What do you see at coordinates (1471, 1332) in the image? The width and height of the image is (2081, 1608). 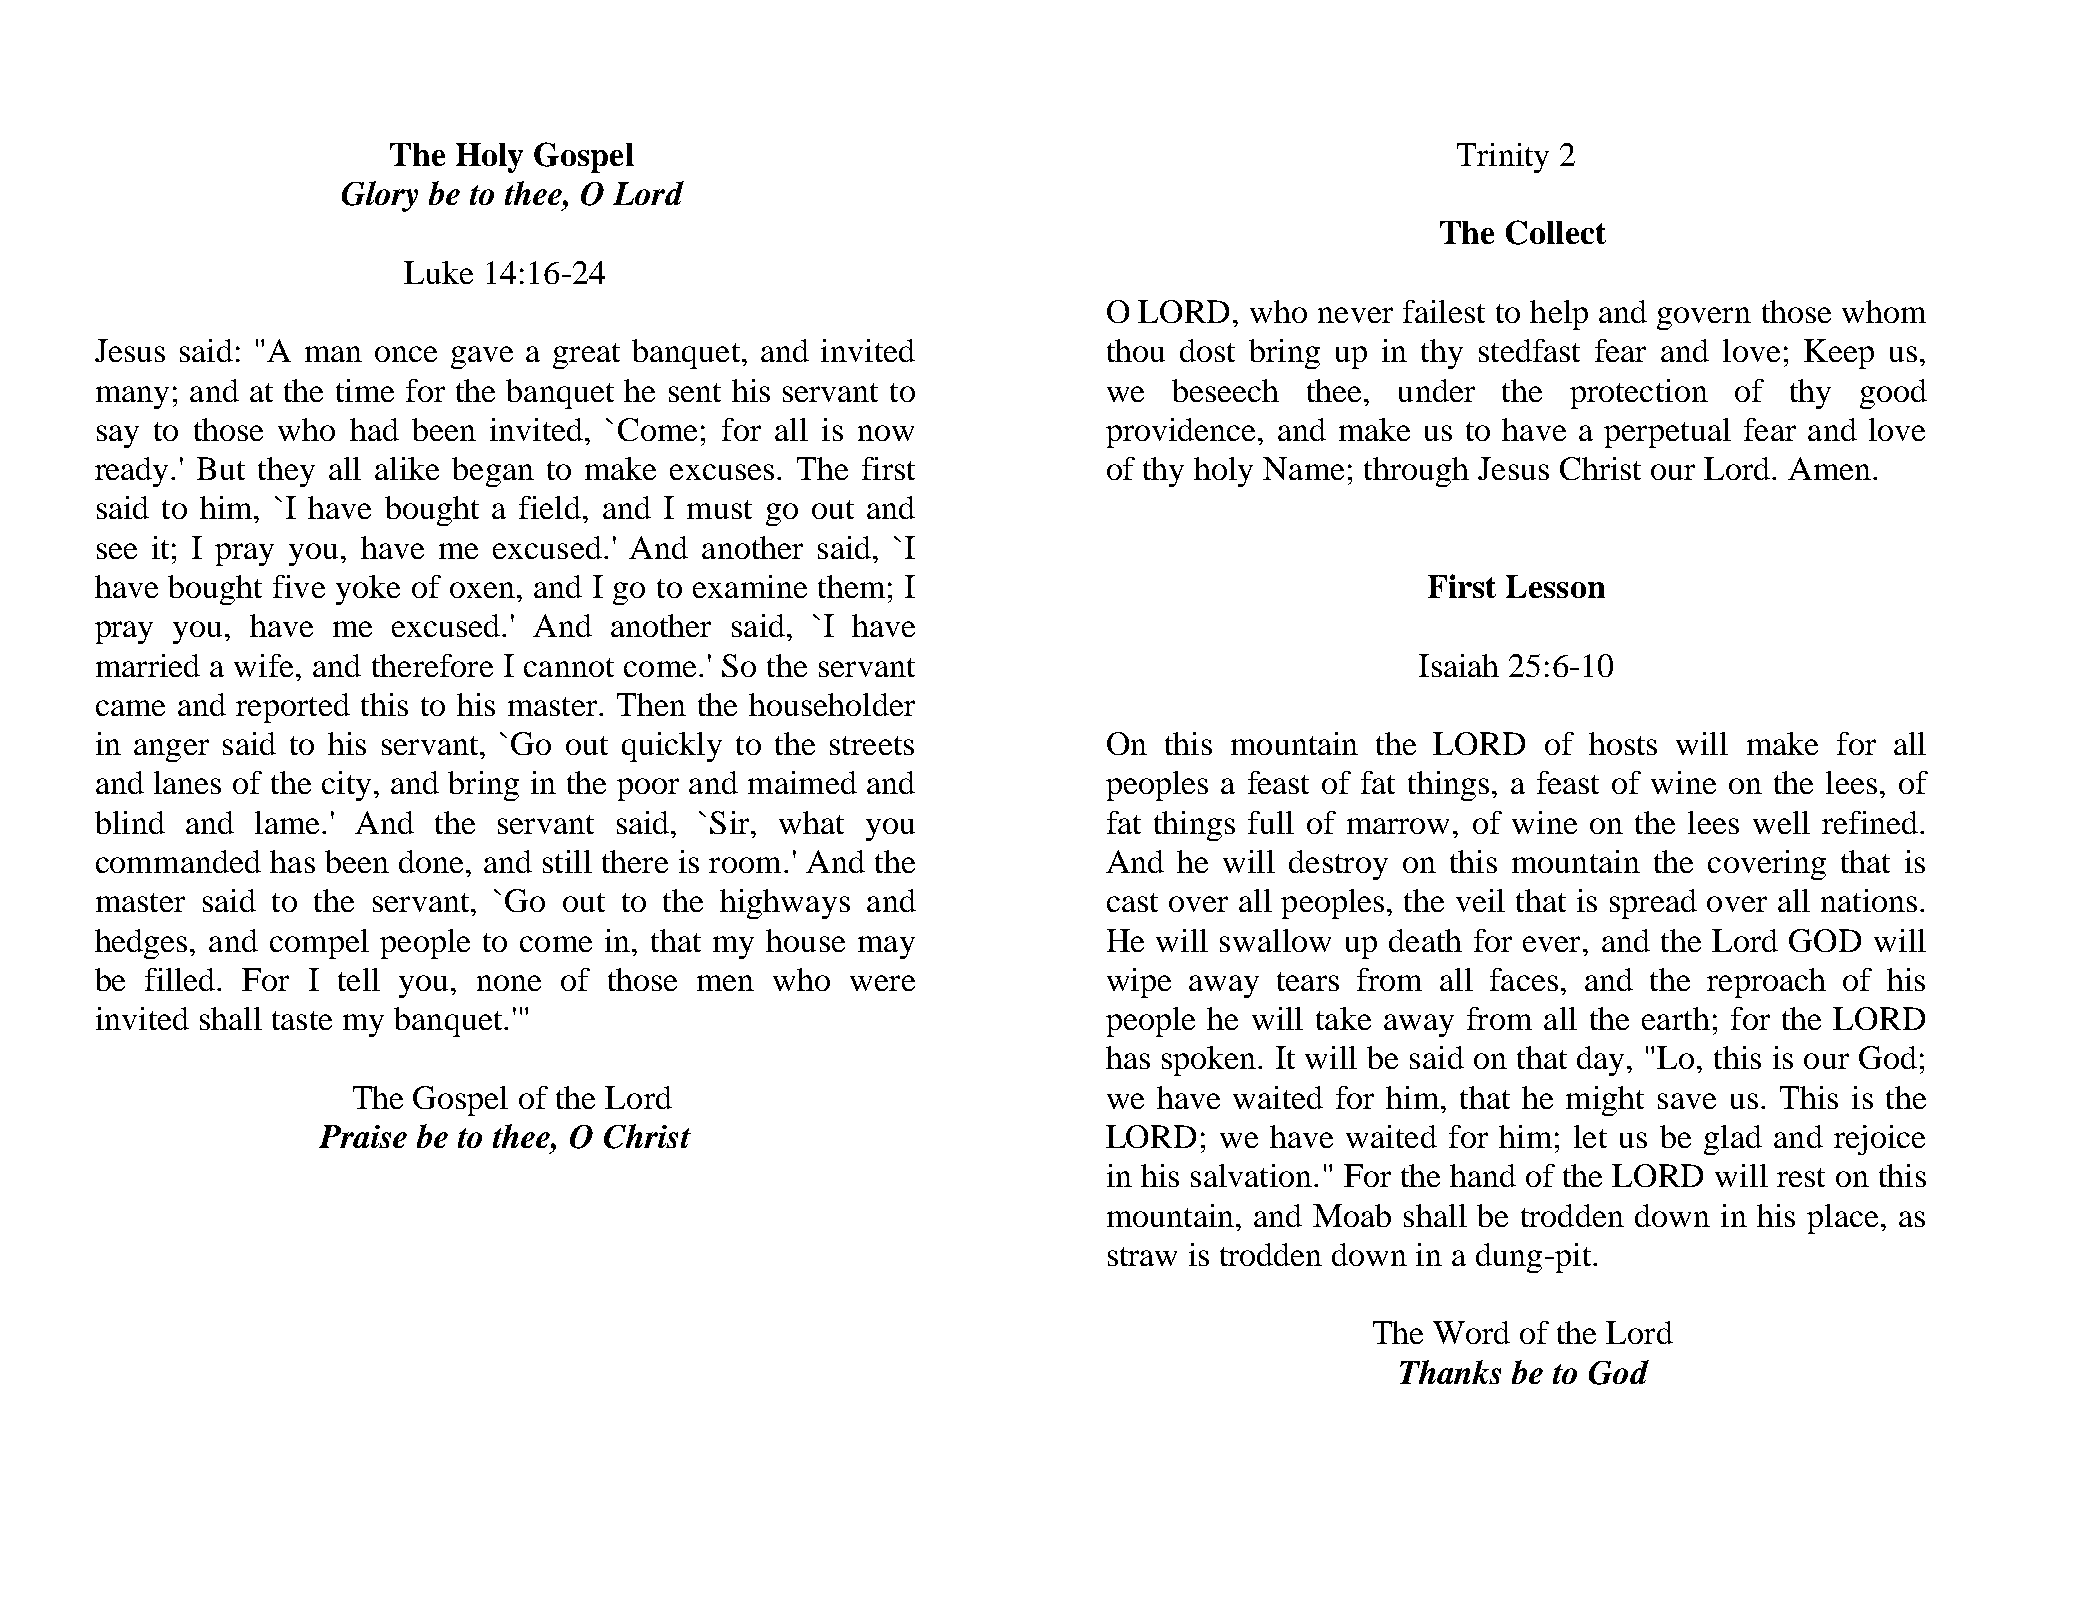 I see `Word` at bounding box center [1471, 1332].
